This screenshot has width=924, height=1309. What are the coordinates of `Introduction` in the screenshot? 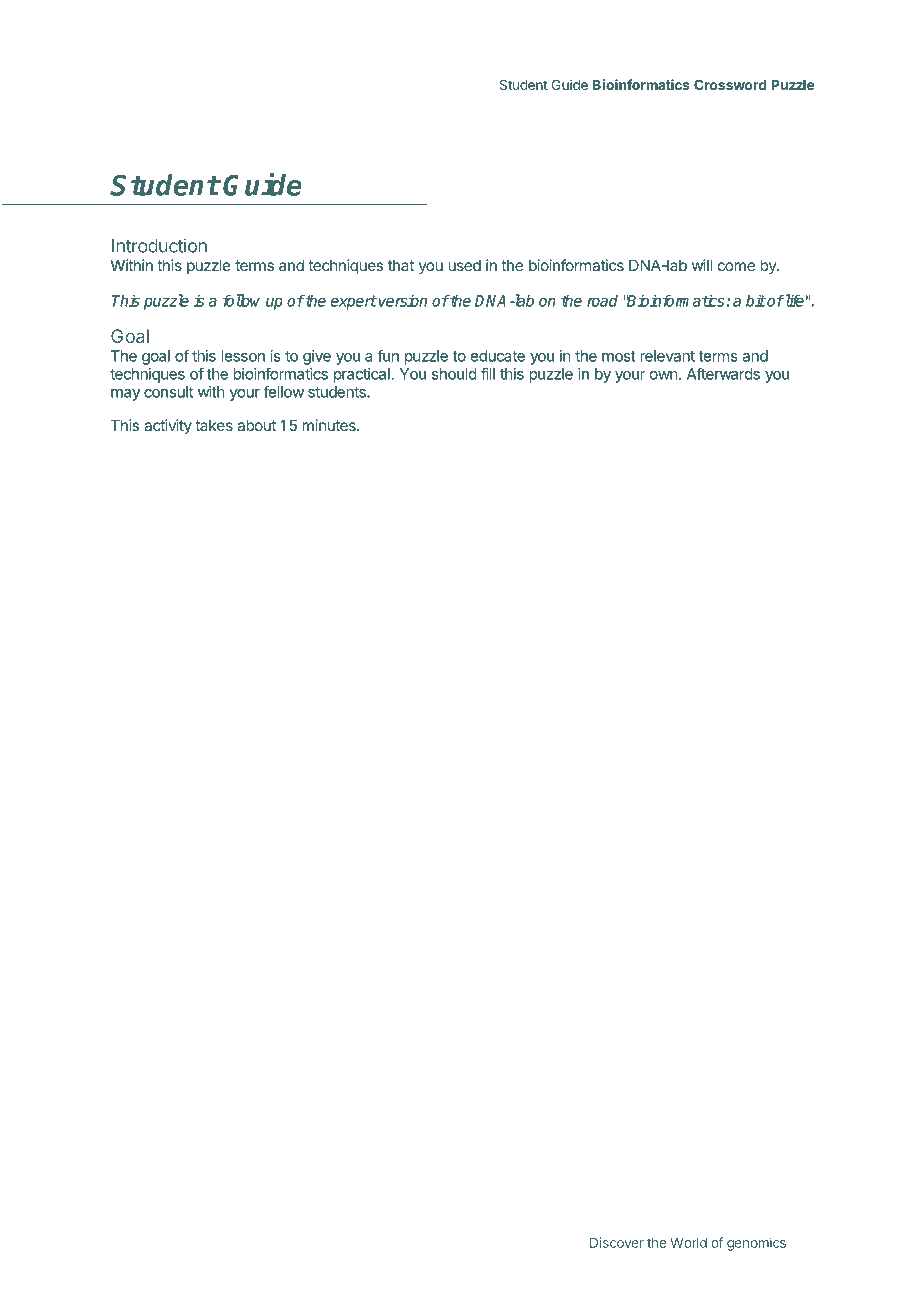 It's located at (159, 246).
